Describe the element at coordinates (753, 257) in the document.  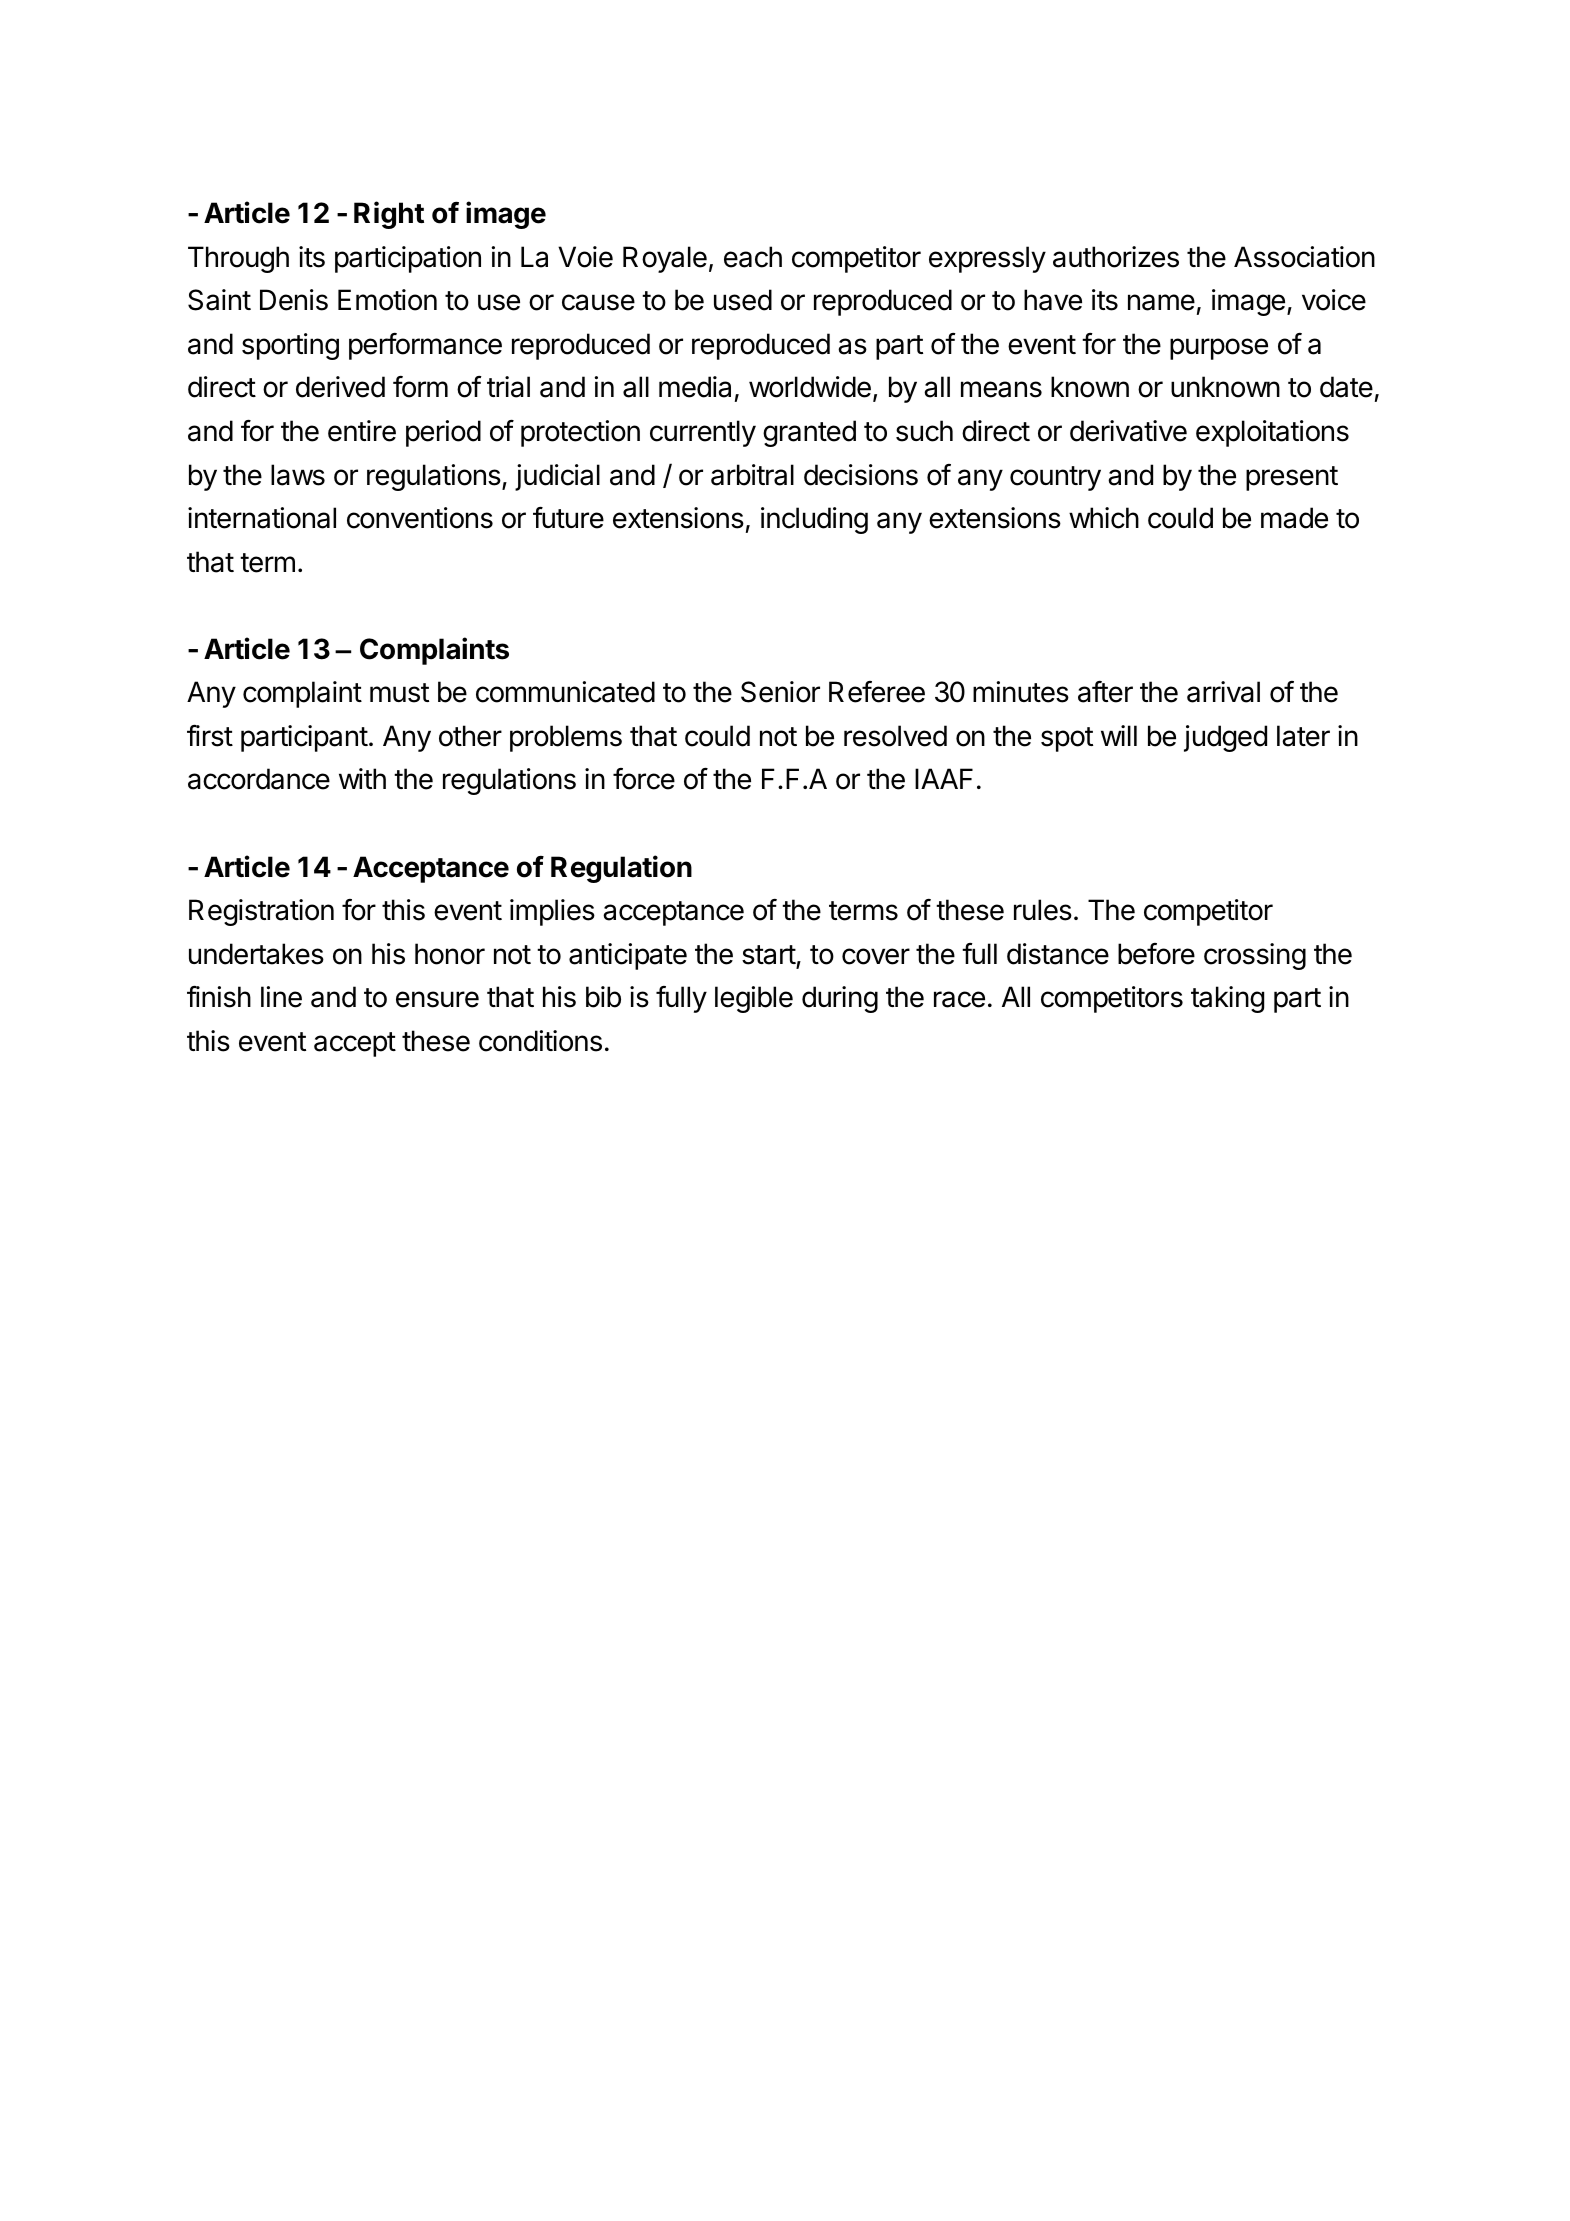
I see `each` at that location.
